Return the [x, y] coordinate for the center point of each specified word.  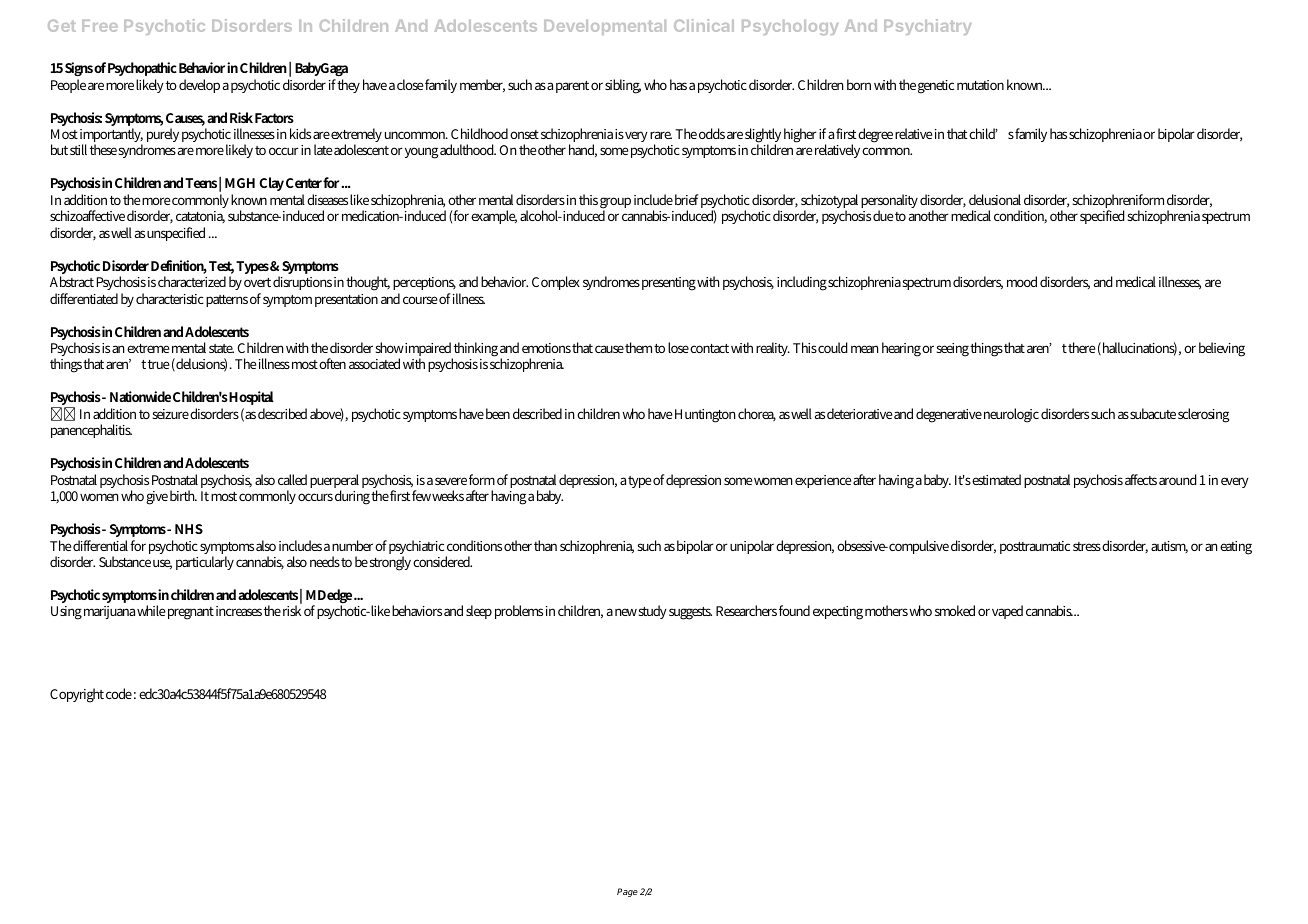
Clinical [704, 25]
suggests [690, 613]
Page [627, 892]
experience [823, 481]
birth [183, 495]
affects [1141, 479]
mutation [980, 85]
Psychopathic [141, 71]
